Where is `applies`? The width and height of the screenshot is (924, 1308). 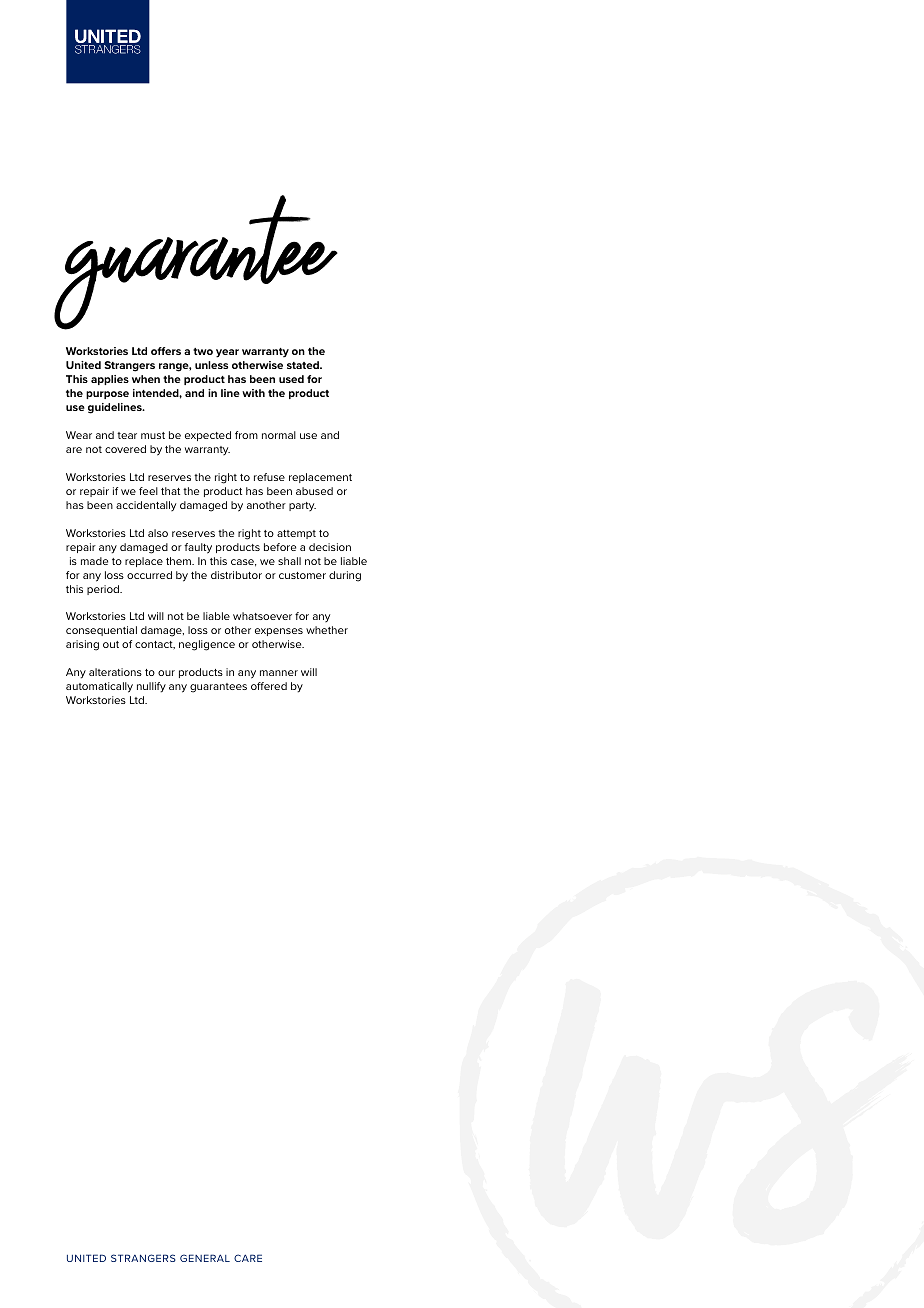 applies is located at coordinates (110, 380).
